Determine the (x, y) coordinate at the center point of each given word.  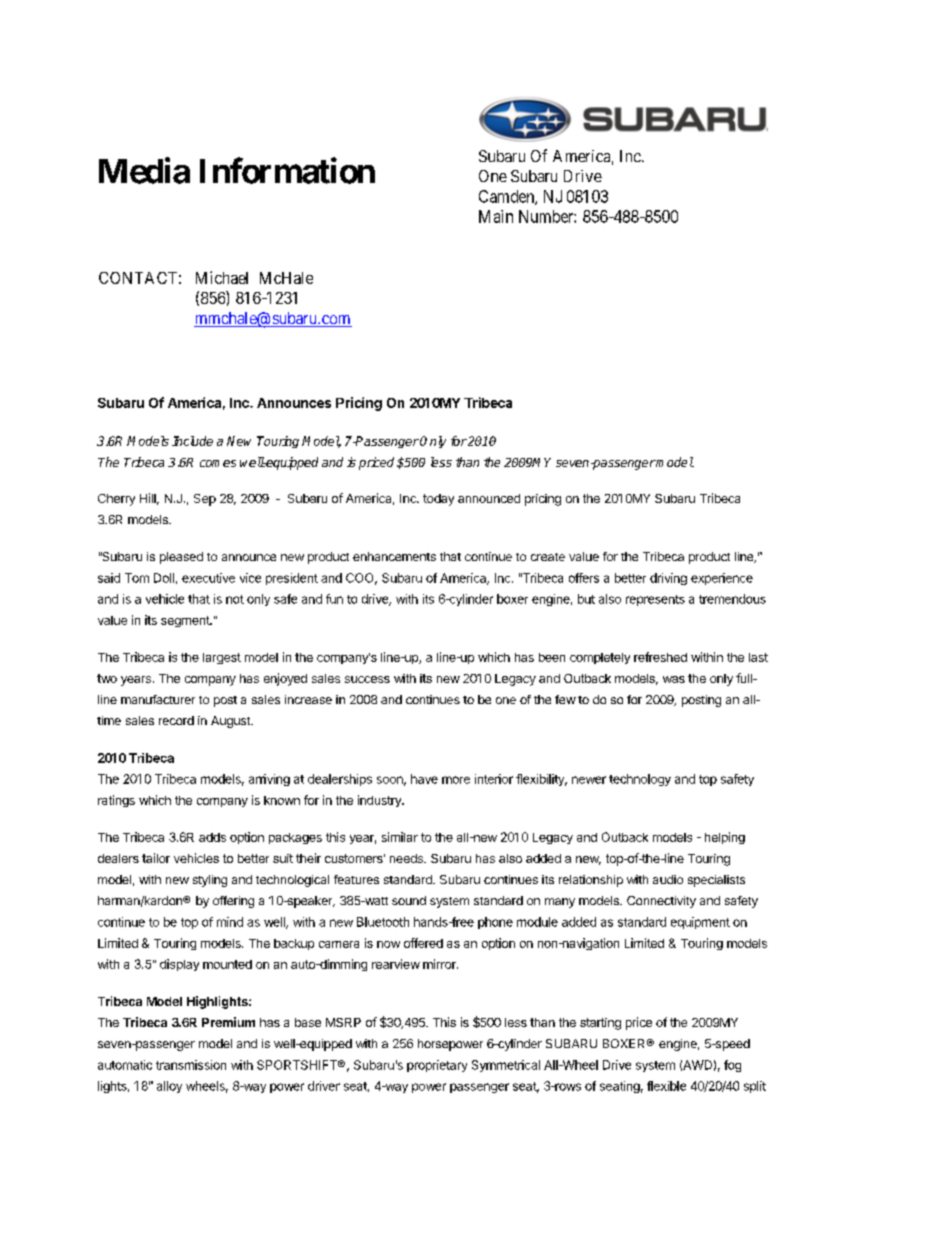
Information (287, 170)
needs (407, 858)
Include (192, 441)
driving (668, 579)
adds (212, 837)
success (367, 679)
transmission (191, 1065)
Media (144, 170)
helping (725, 838)
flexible (666, 1086)
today (438, 500)
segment (186, 621)
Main (496, 216)
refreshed (660, 657)
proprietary (437, 1066)
